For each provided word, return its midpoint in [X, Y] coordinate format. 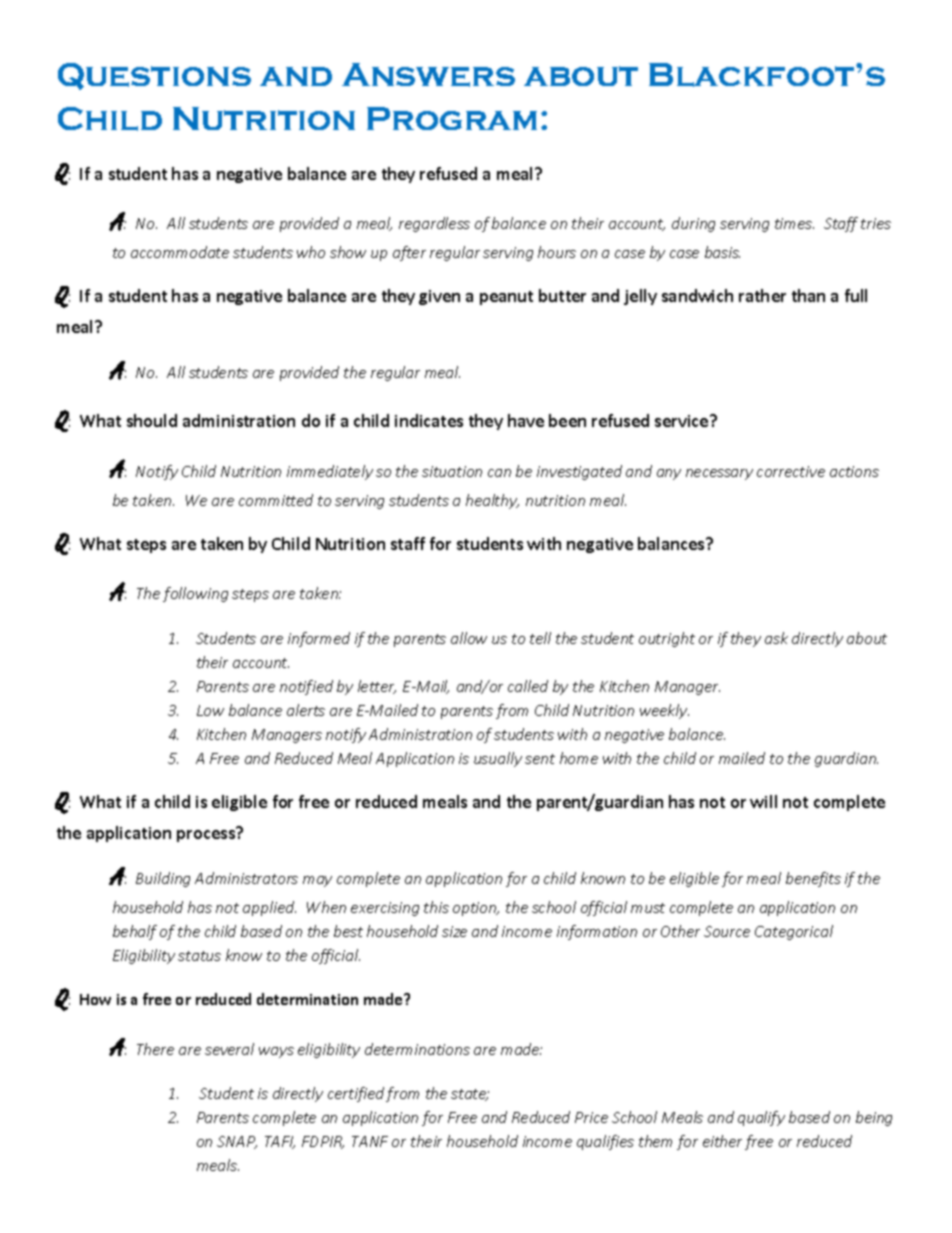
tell [540, 638]
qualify [761, 1118]
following [195, 594]
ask [776, 638]
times [794, 223]
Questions [154, 76]
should [152, 420]
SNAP [237, 1142]
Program [452, 118]
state [470, 1095]
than [808, 295]
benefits [813, 879]
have [526, 420]
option [476, 909]
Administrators [246, 878]
